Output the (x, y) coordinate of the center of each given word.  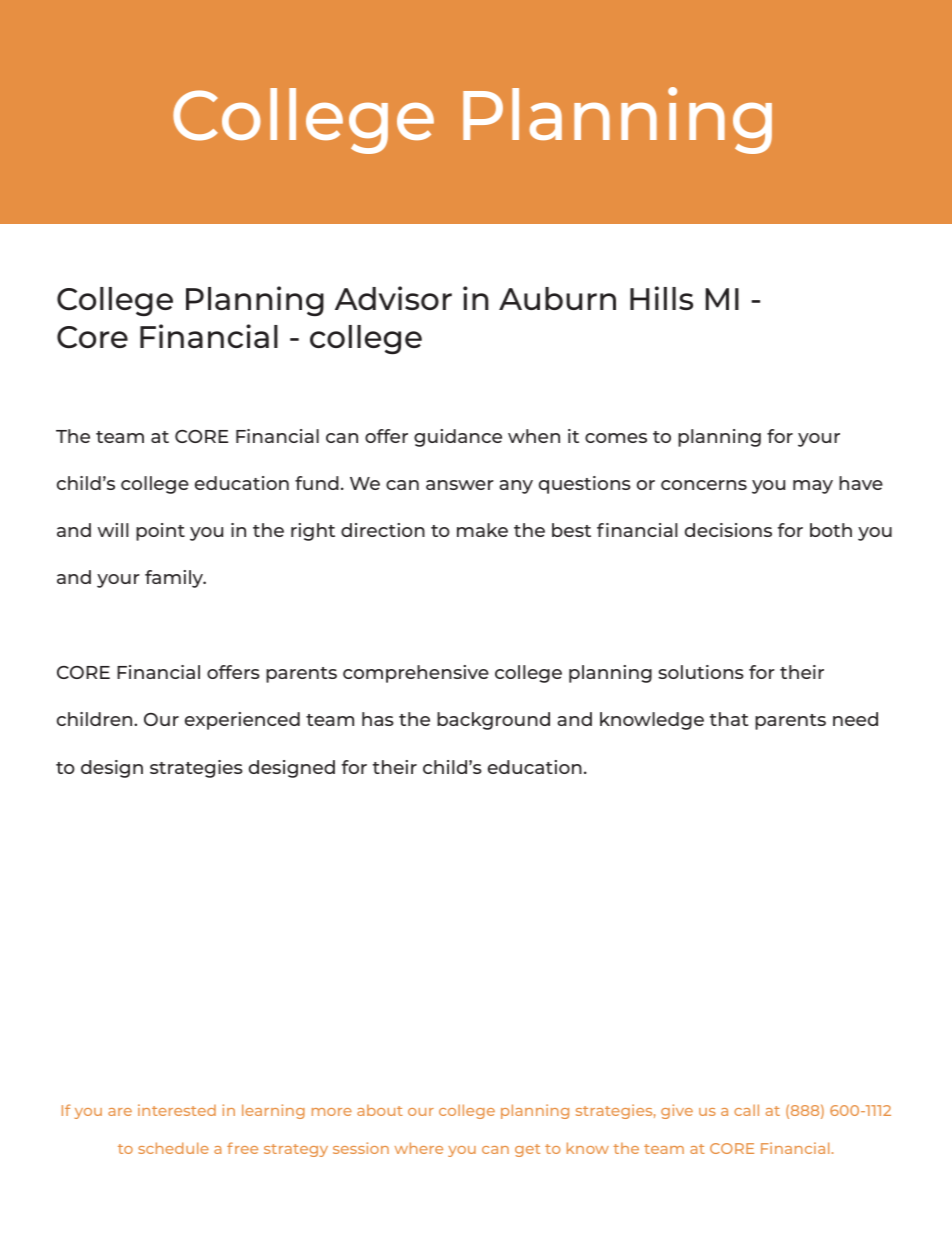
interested (177, 1110)
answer (460, 485)
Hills (661, 298)
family (175, 579)
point (160, 532)
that (729, 719)
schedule (173, 1148)
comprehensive (416, 674)
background (493, 721)
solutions (701, 672)
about (380, 1110)
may (813, 487)
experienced (242, 721)
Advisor (393, 298)
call (746, 1110)
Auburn (557, 298)
